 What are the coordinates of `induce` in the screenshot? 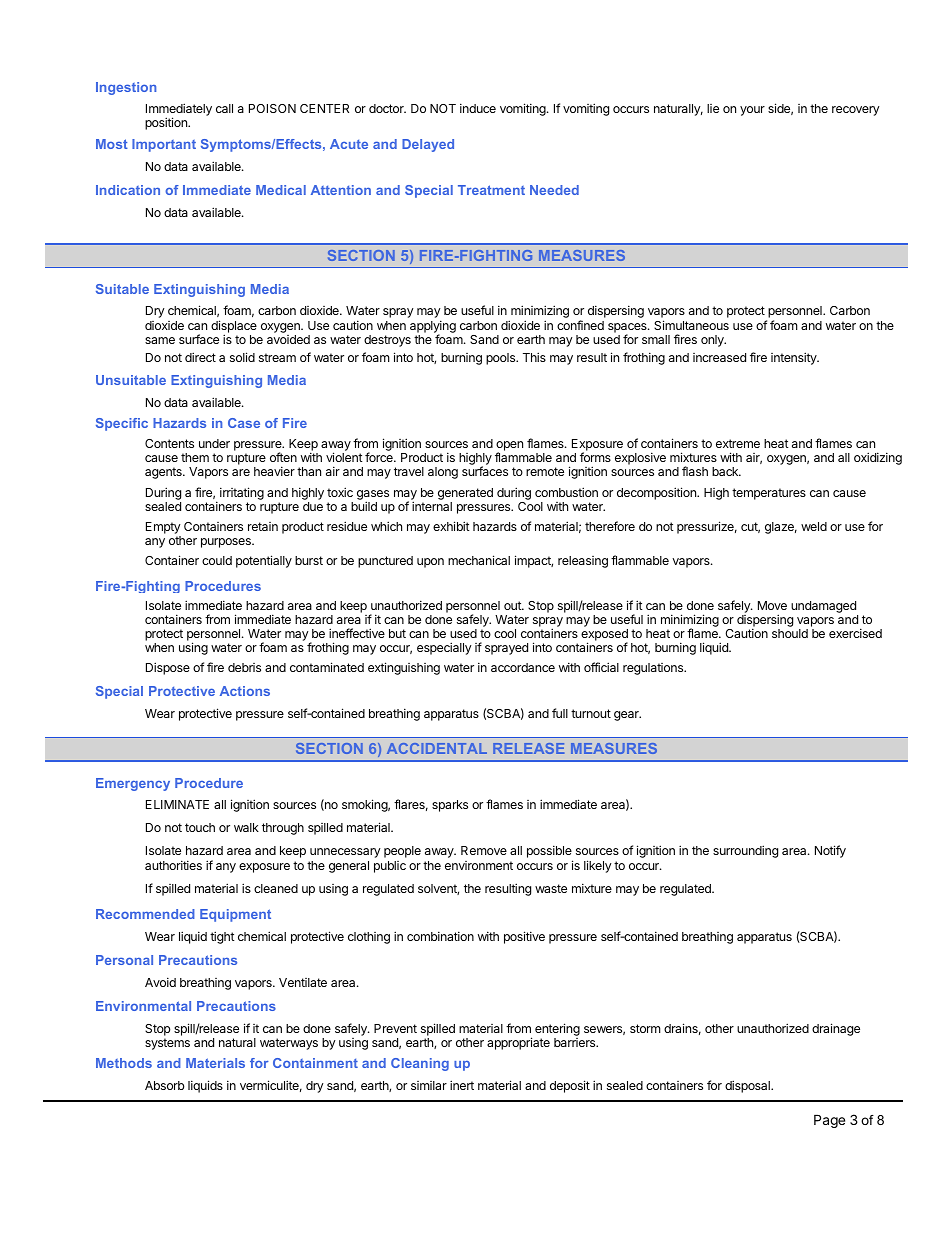 It's located at (478, 108).
